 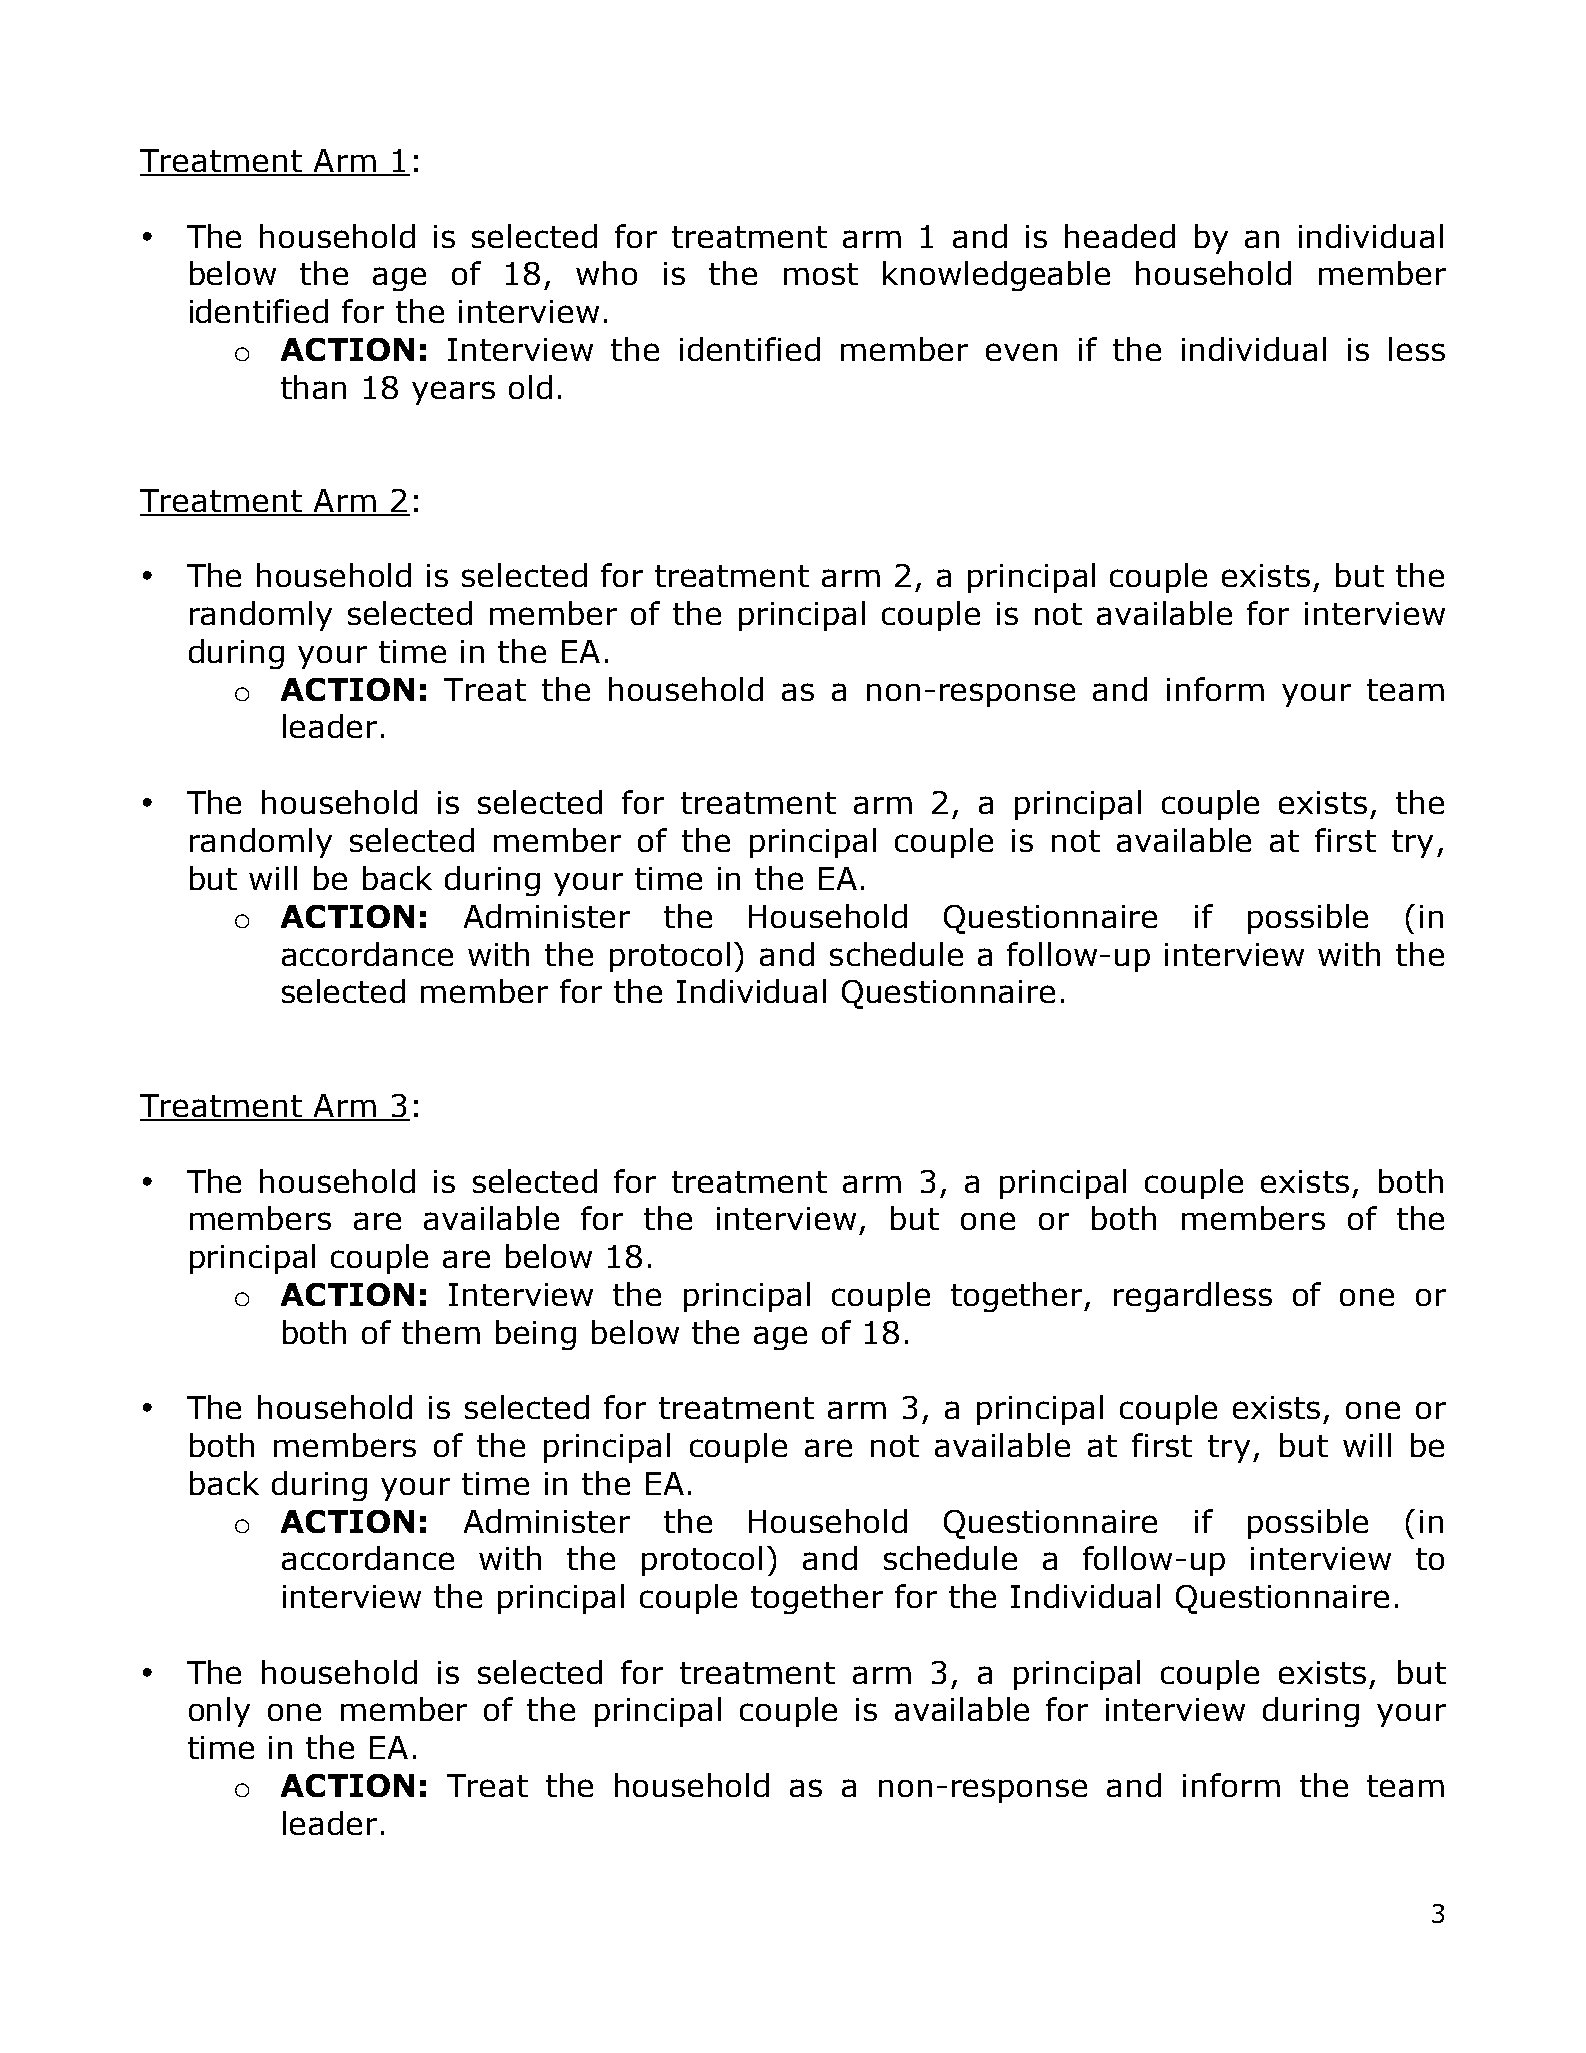 What do you see at coordinates (219, 1712) in the document?
I see `only` at bounding box center [219, 1712].
